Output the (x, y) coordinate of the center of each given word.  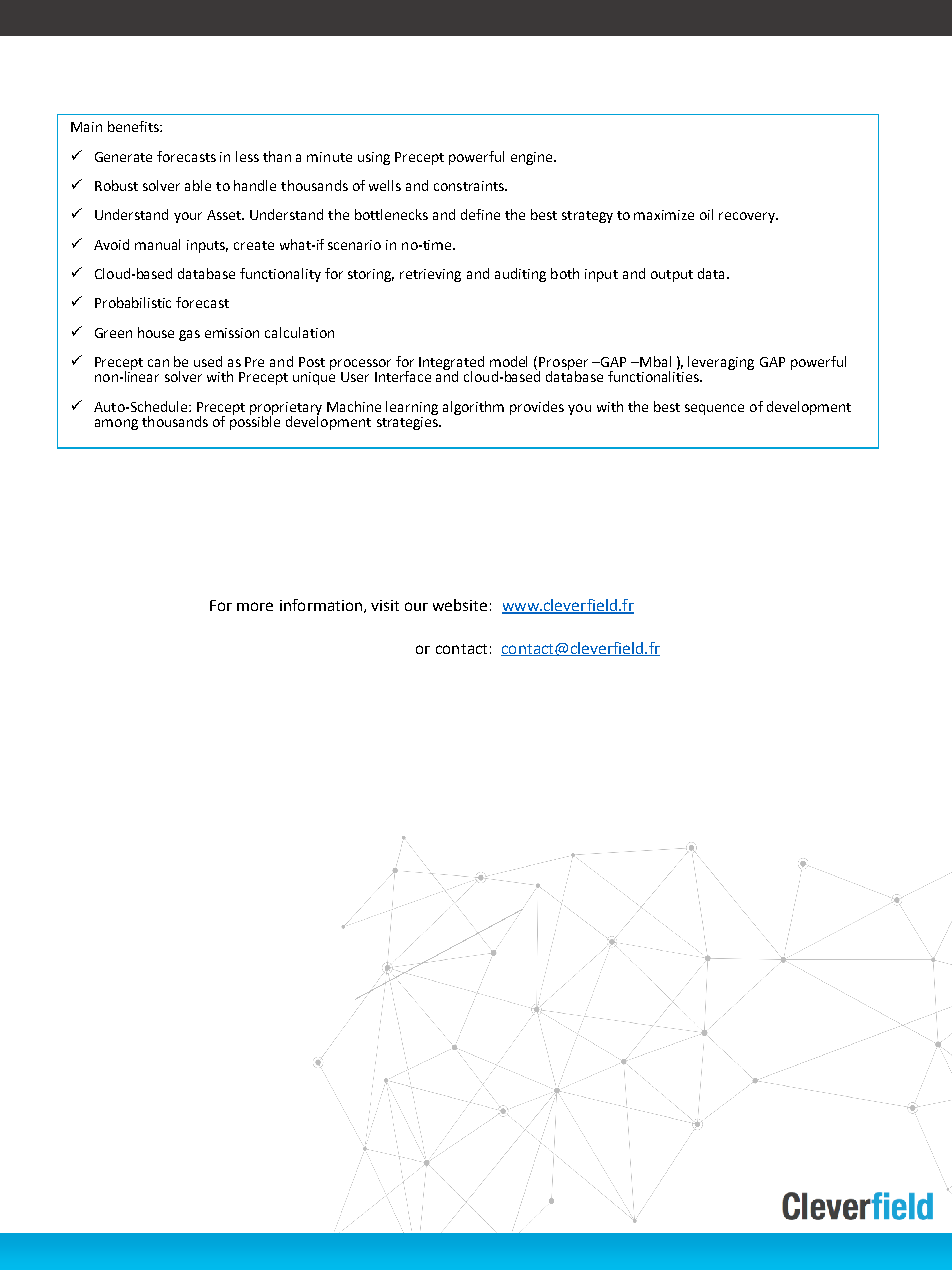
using (374, 158)
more (255, 606)
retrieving (430, 275)
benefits (134, 126)
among (116, 424)
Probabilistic (133, 302)
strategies (408, 422)
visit (385, 605)
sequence (714, 409)
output (672, 276)
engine (533, 158)
